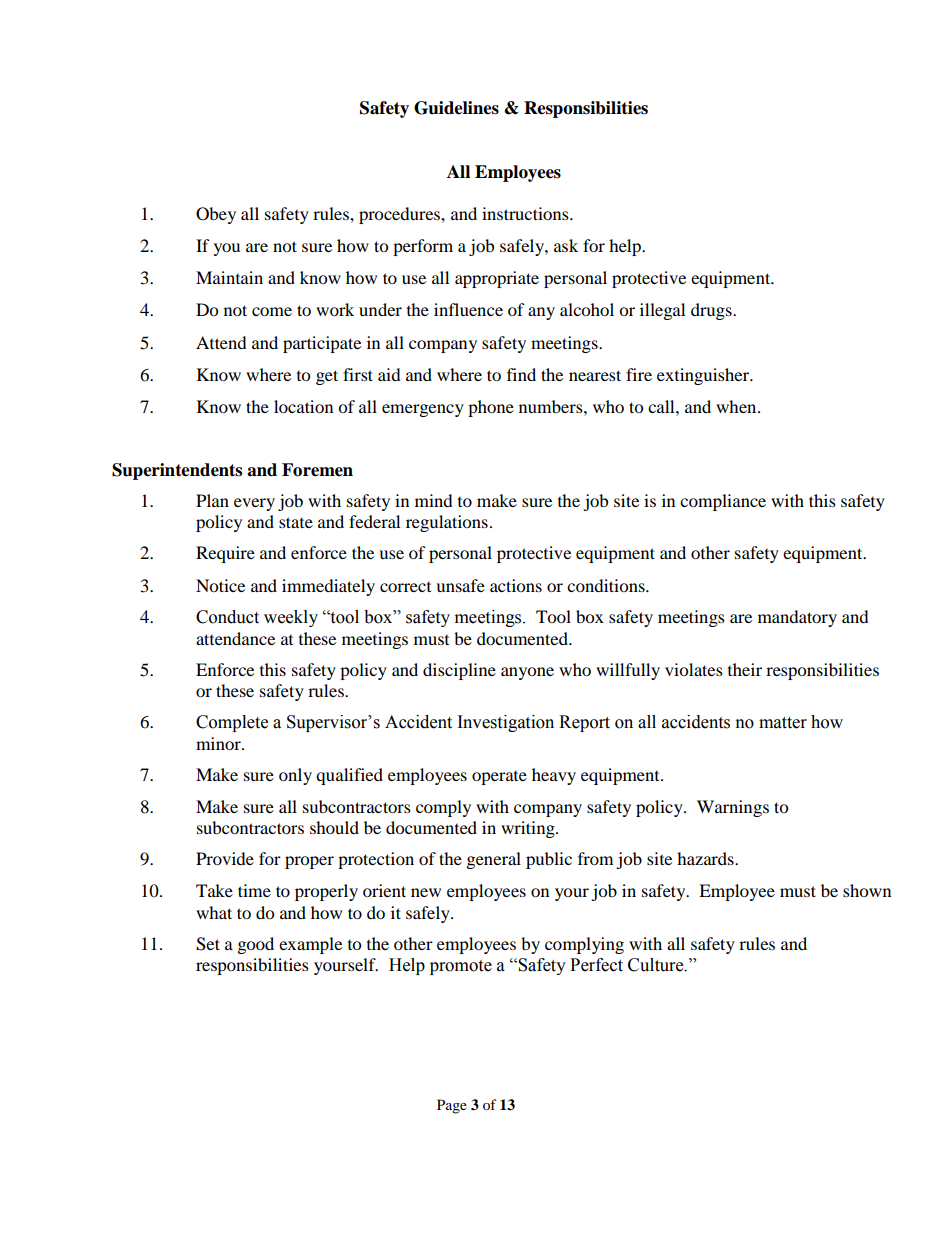  I want to click on Obey, so click(216, 215).
